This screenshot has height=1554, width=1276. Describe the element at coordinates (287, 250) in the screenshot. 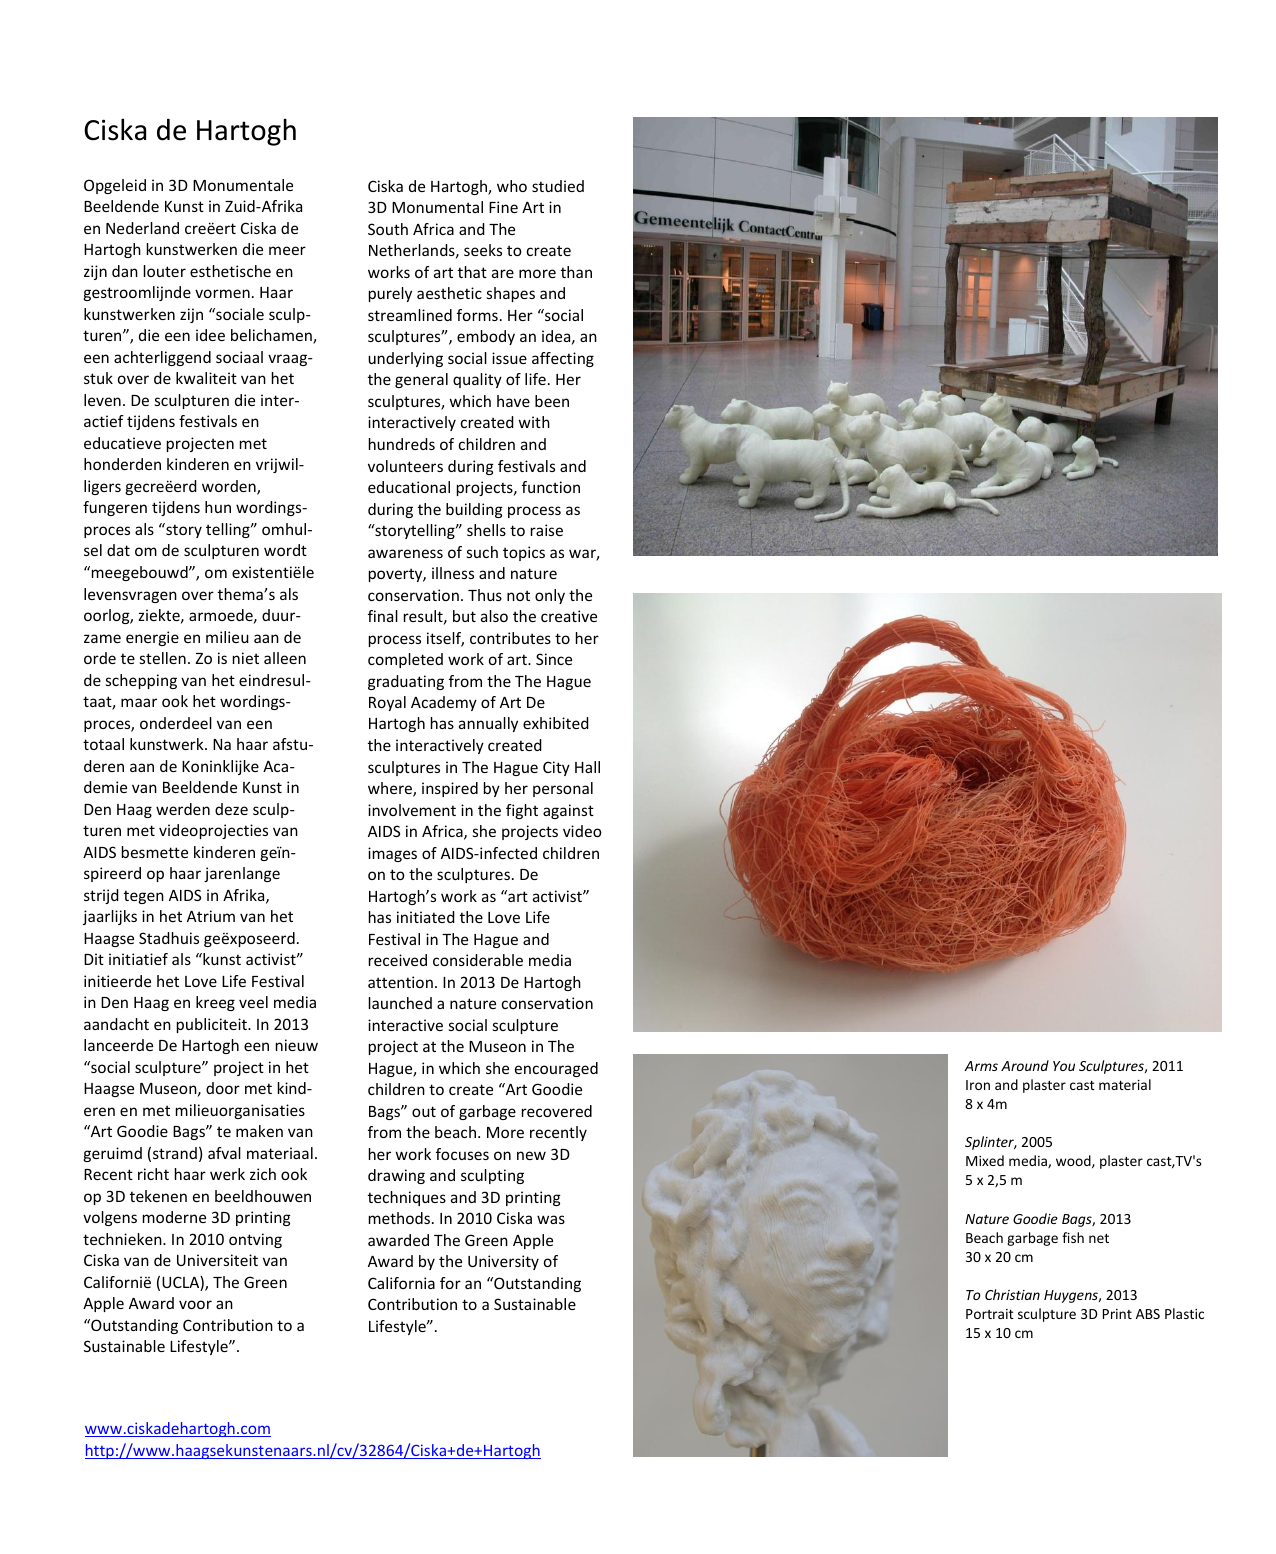

I see `meer` at that location.
